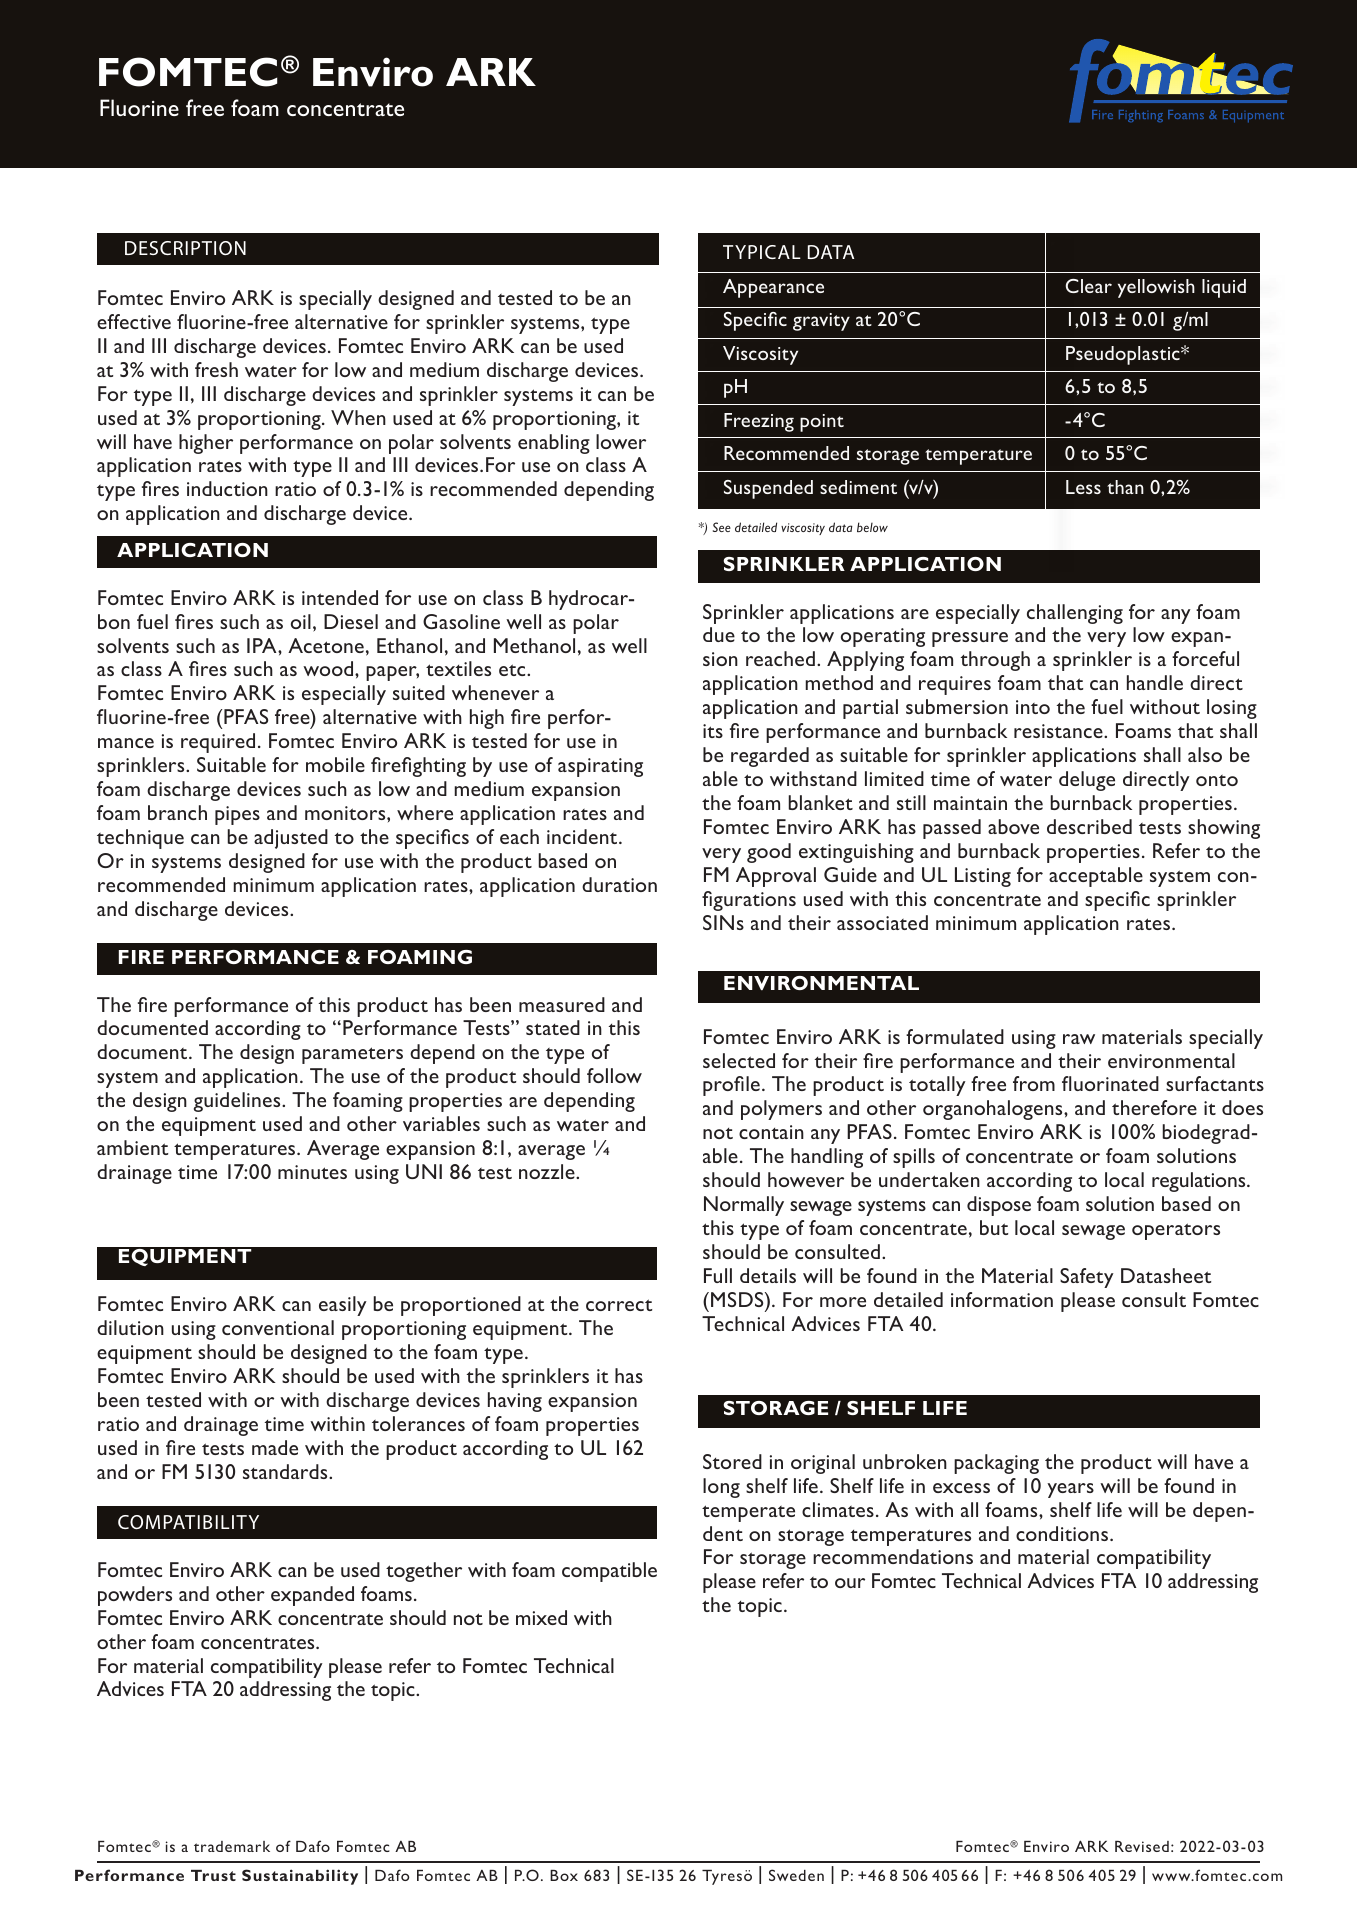 The width and height of the document is (1357, 1919). What do you see at coordinates (773, 288) in the document?
I see `Appearance` at bounding box center [773, 288].
